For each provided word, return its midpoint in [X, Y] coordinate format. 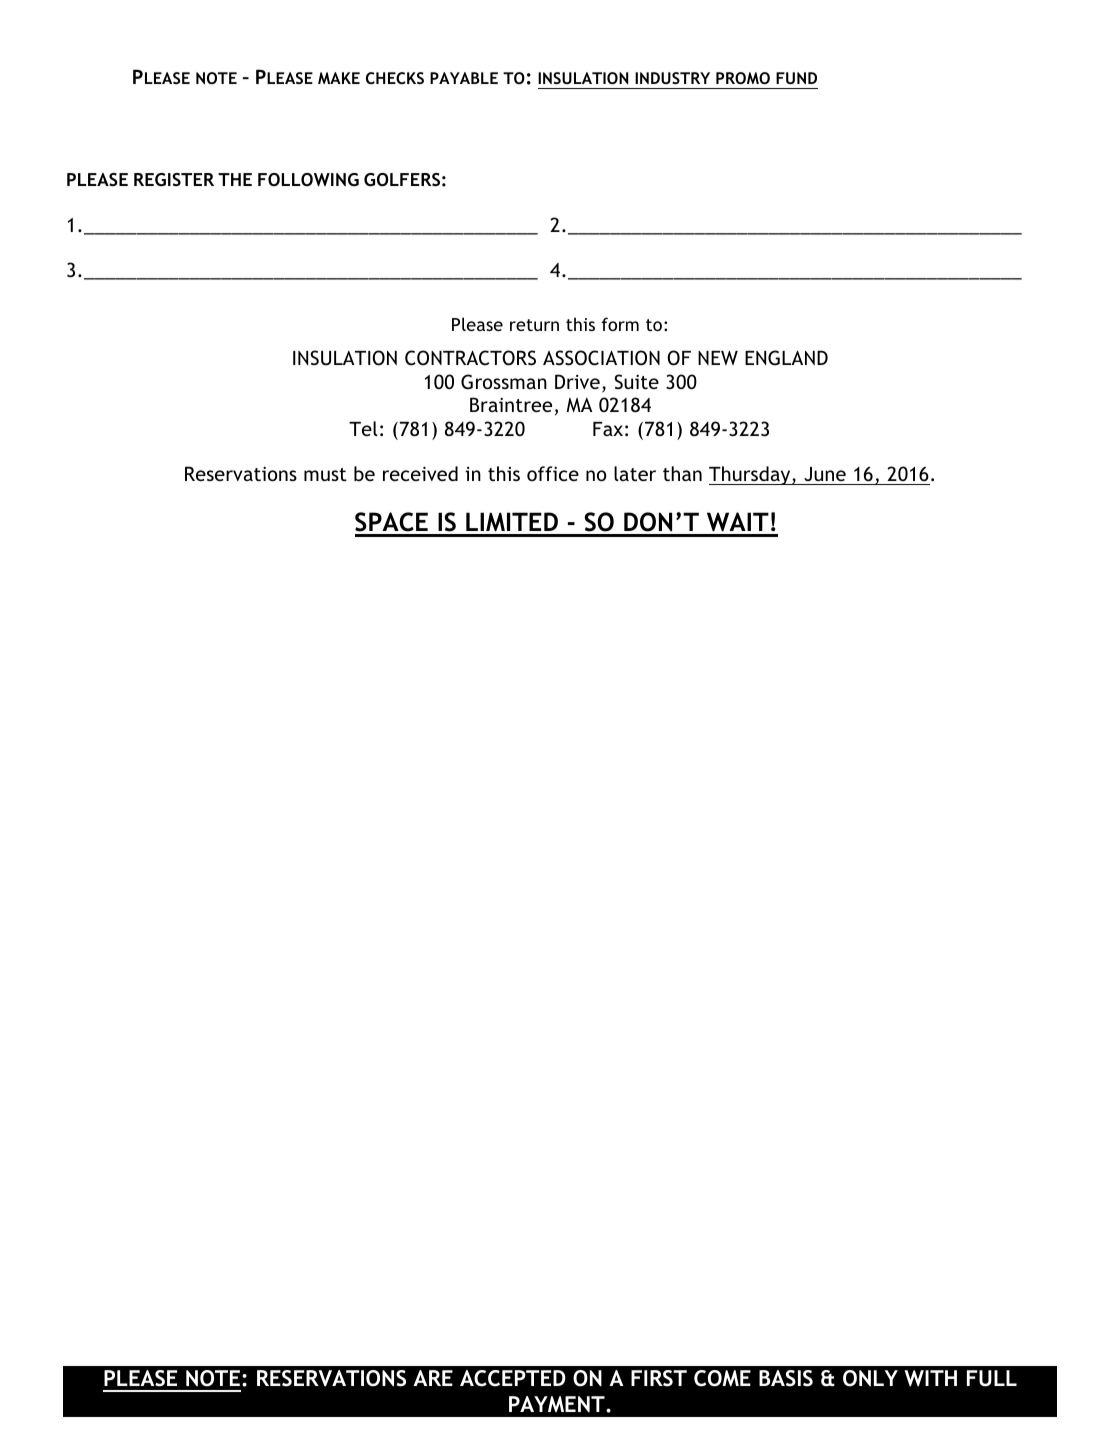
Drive [577, 381]
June [825, 474]
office [553, 473]
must [325, 474]
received [420, 473]
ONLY [870, 1378]
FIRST [659, 1378]
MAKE [339, 78]
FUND [796, 78]
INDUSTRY [672, 78]
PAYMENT [558, 1404]
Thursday [751, 475]
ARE [433, 1378]
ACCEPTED [513, 1378]
